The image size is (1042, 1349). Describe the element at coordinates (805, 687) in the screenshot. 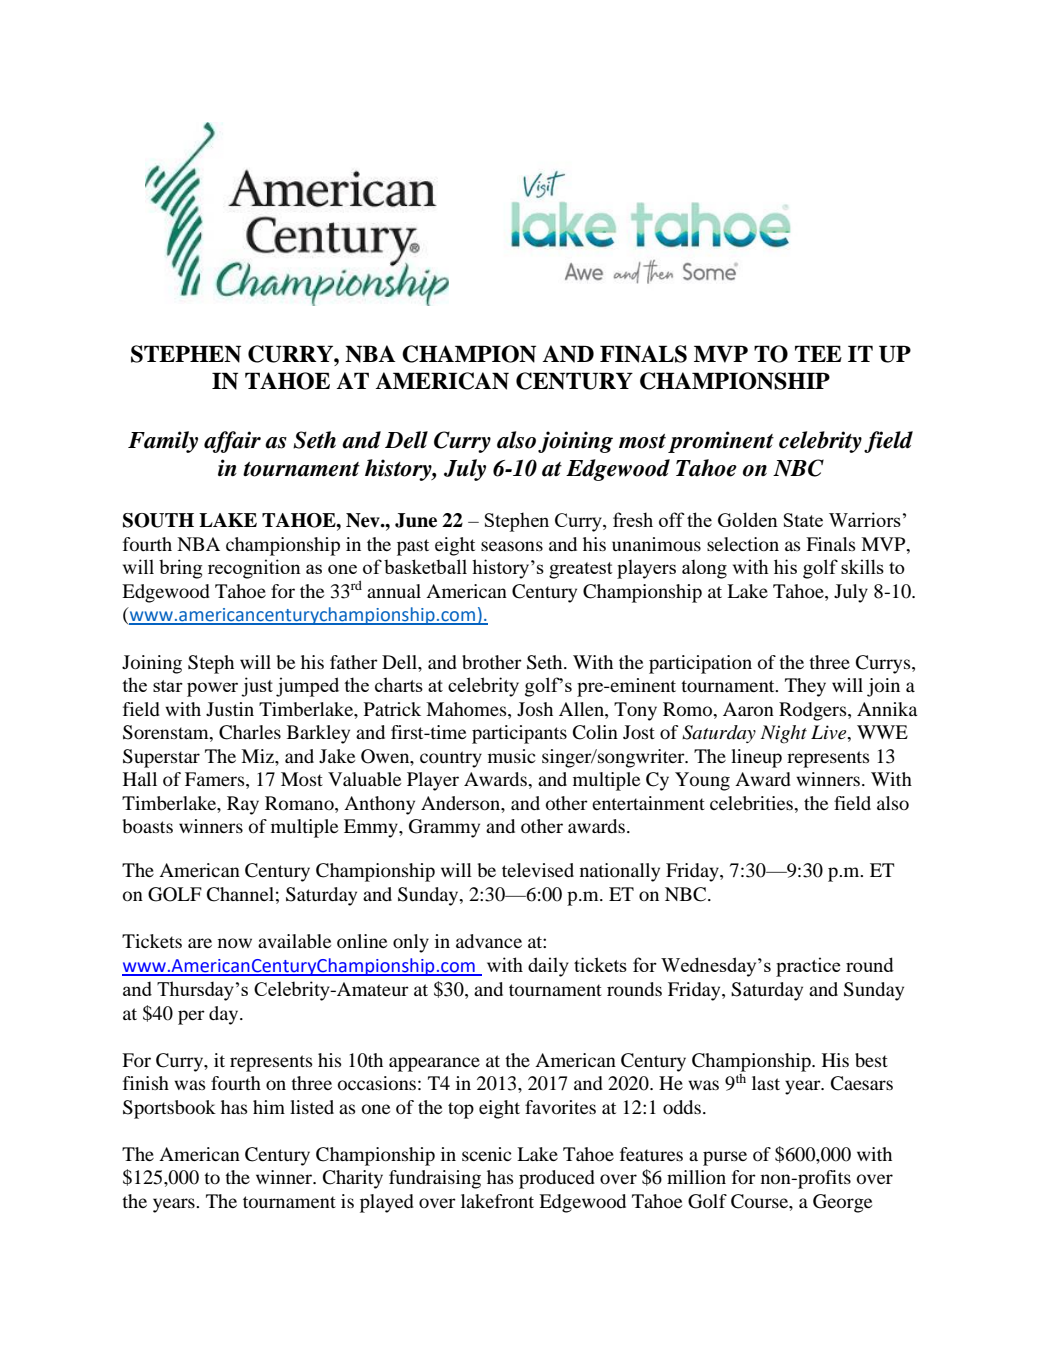

I see `They` at that location.
